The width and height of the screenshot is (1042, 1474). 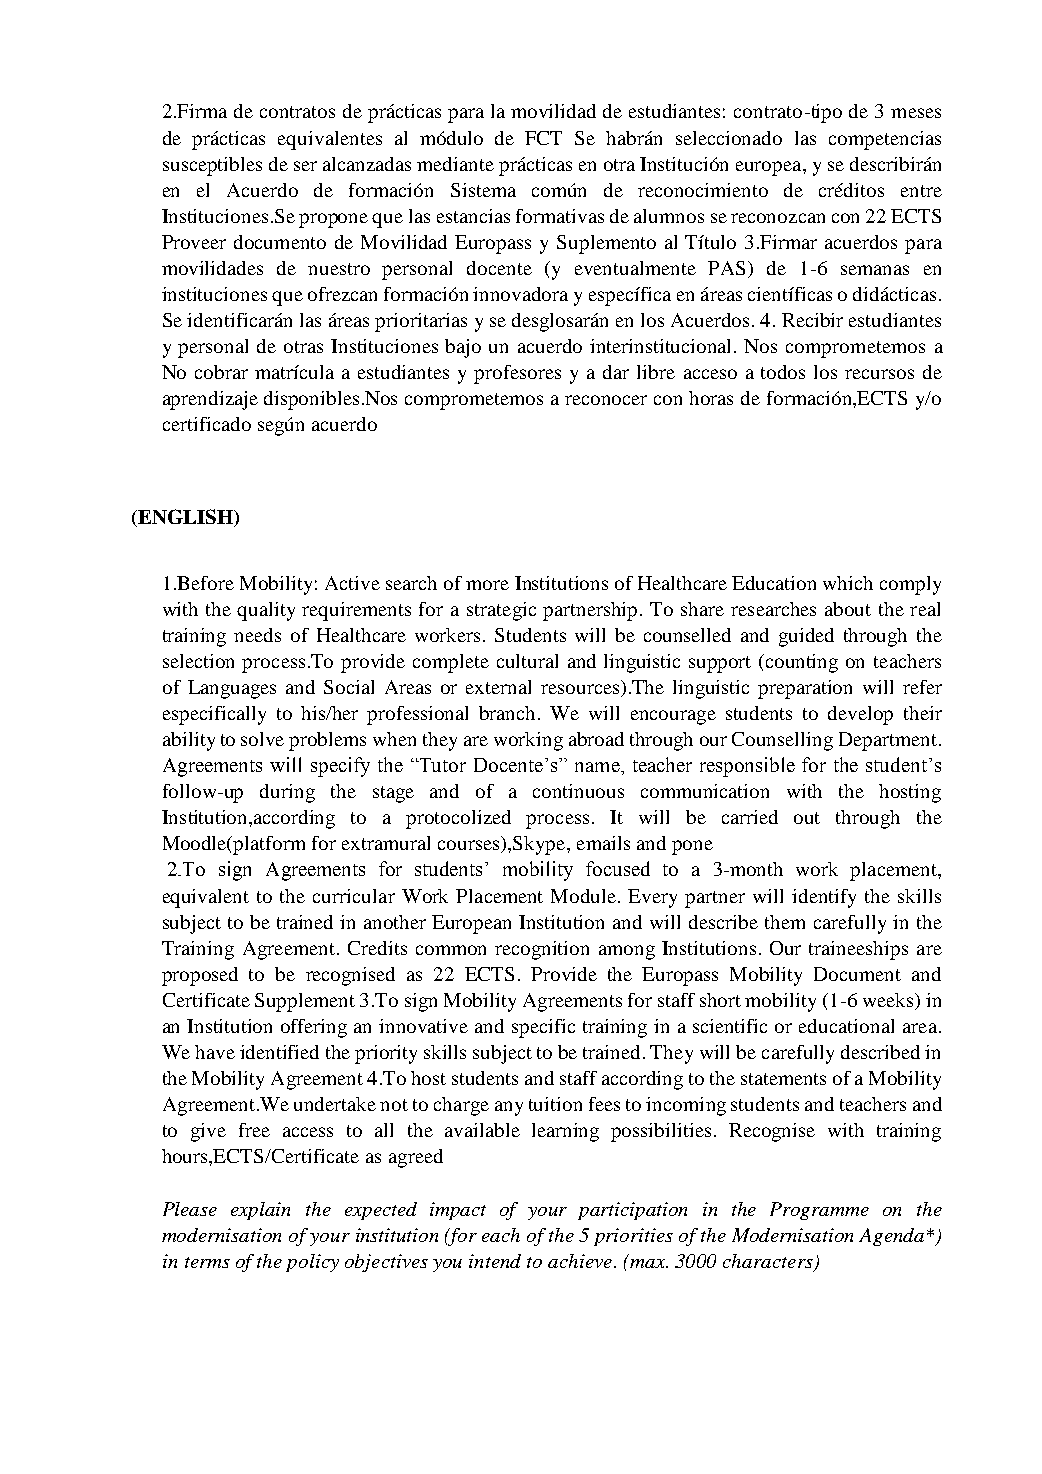 I want to click on develop, so click(x=860, y=715).
